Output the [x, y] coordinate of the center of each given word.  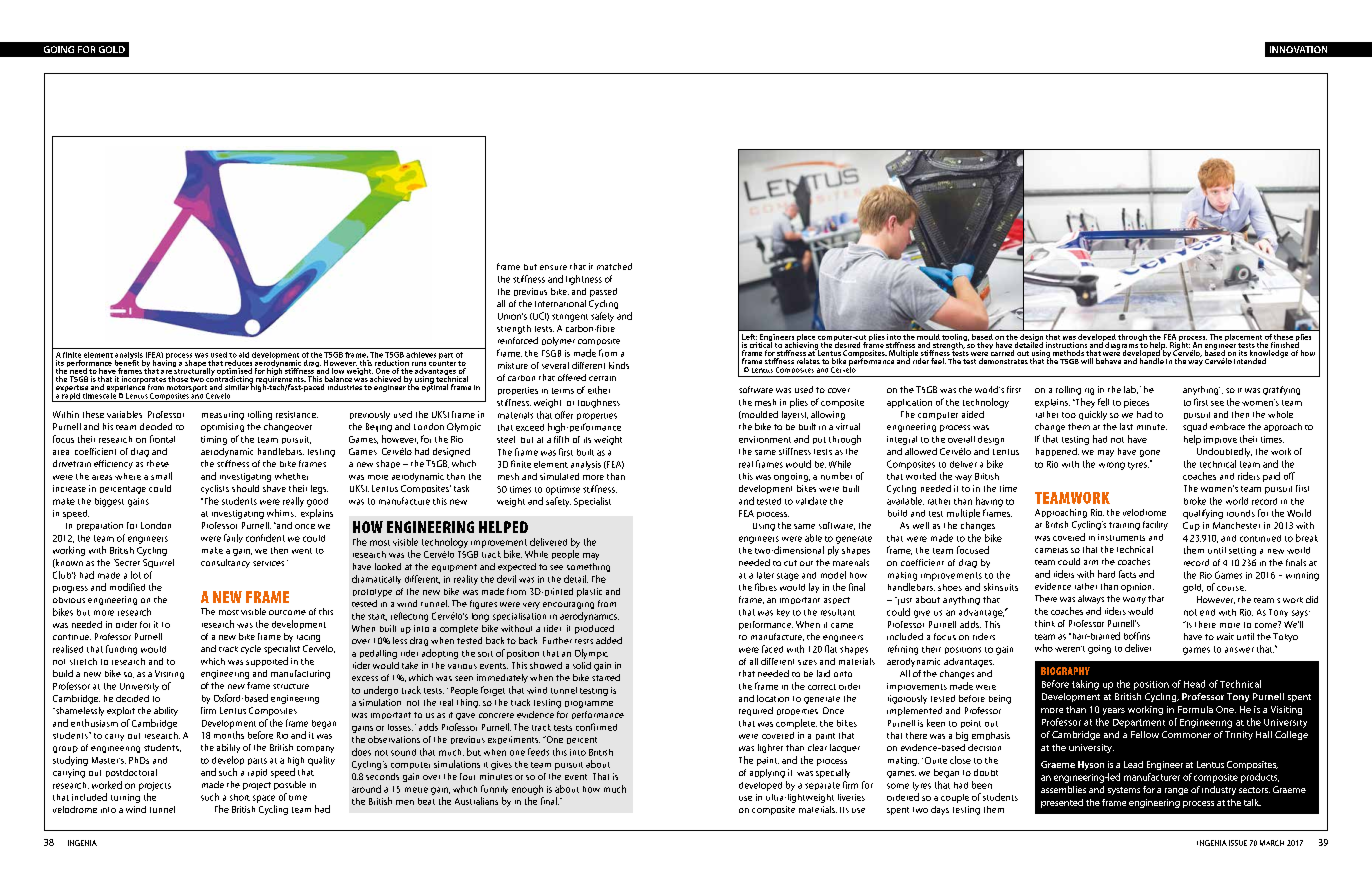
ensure [553, 267]
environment [765, 439]
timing [214, 440]
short [240, 797]
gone [1150, 453]
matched [614, 266]
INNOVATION [1298, 49]
